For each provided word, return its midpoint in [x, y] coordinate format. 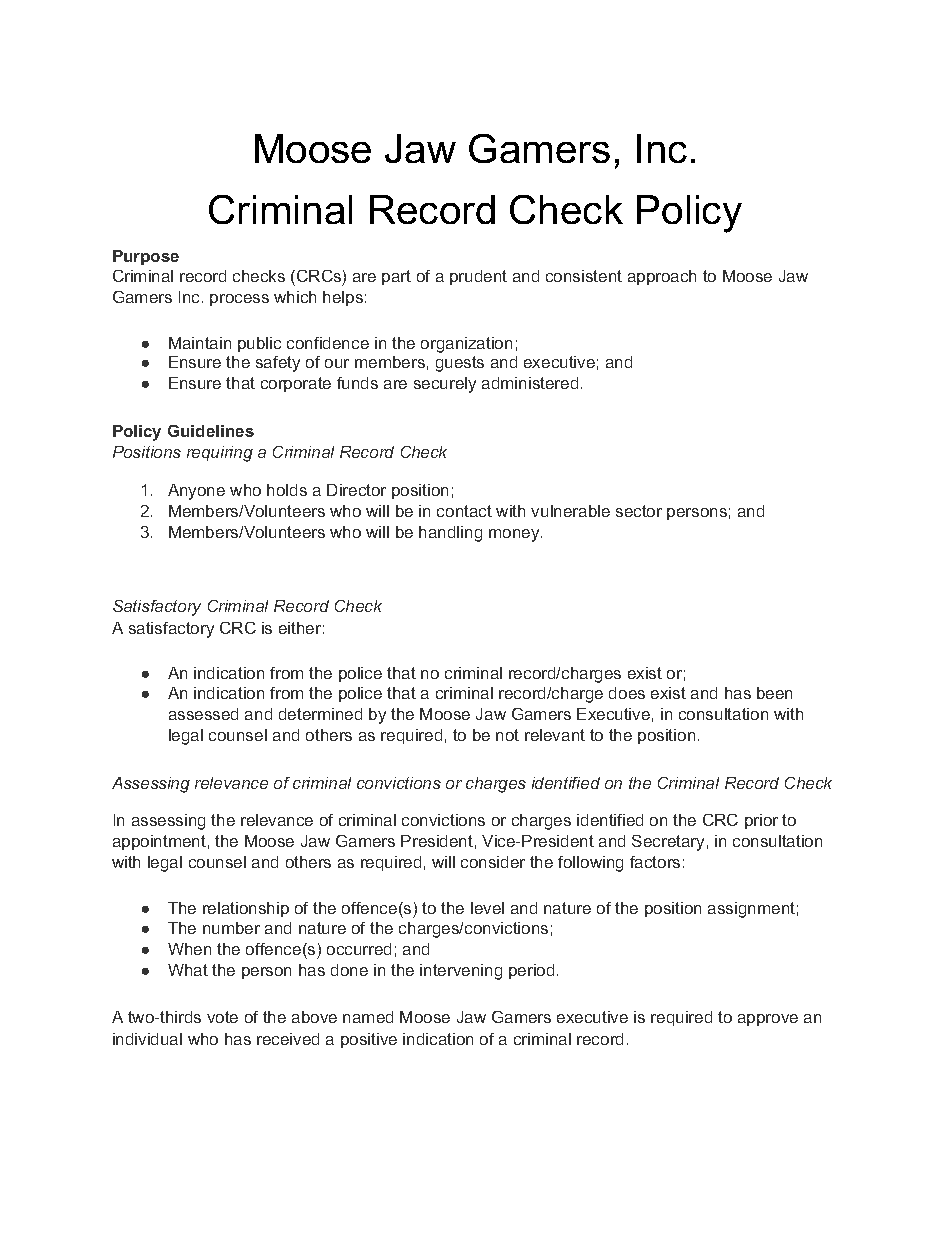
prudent [478, 277]
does [627, 693]
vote [222, 1017]
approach [662, 277]
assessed [203, 714]
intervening [461, 972]
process [239, 300]
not [507, 735]
